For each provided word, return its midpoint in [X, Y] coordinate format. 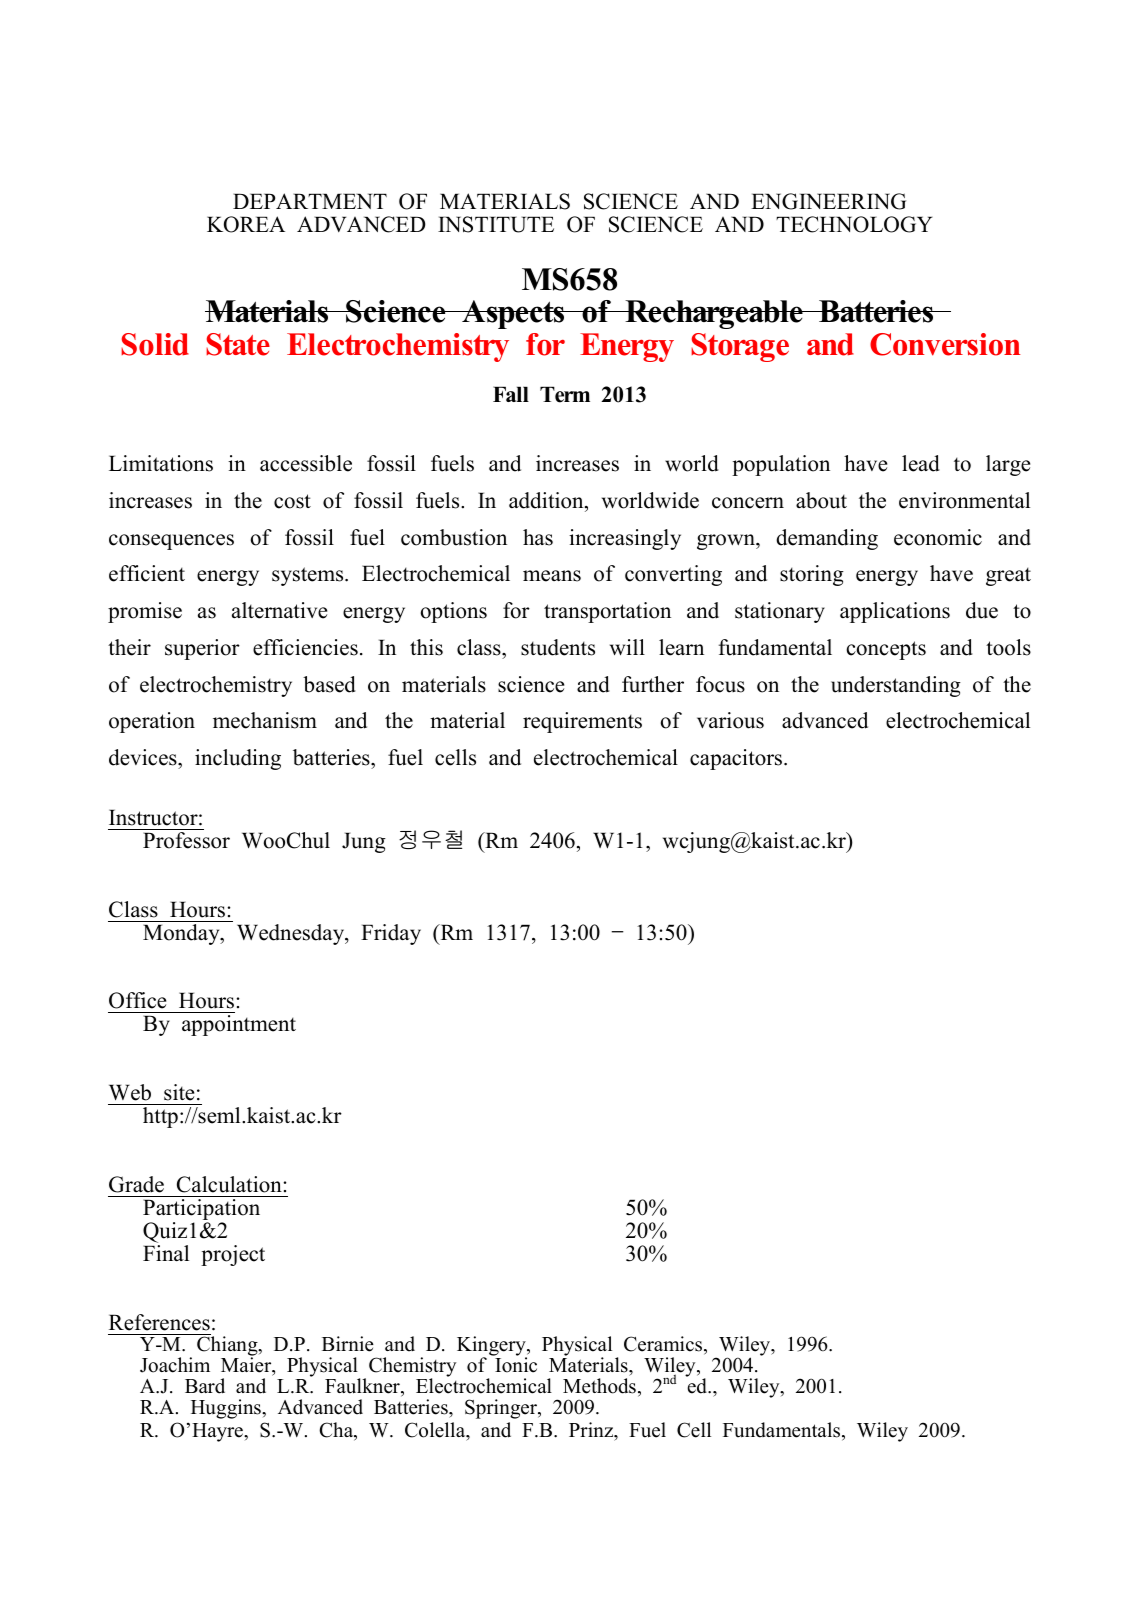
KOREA [246, 224]
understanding [896, 686]
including [238, 759]
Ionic [515, 1364]
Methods [599, 1386]
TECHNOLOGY [854, 224]
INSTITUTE [496, 224]
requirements [582, 722]
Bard [205, 1386]
